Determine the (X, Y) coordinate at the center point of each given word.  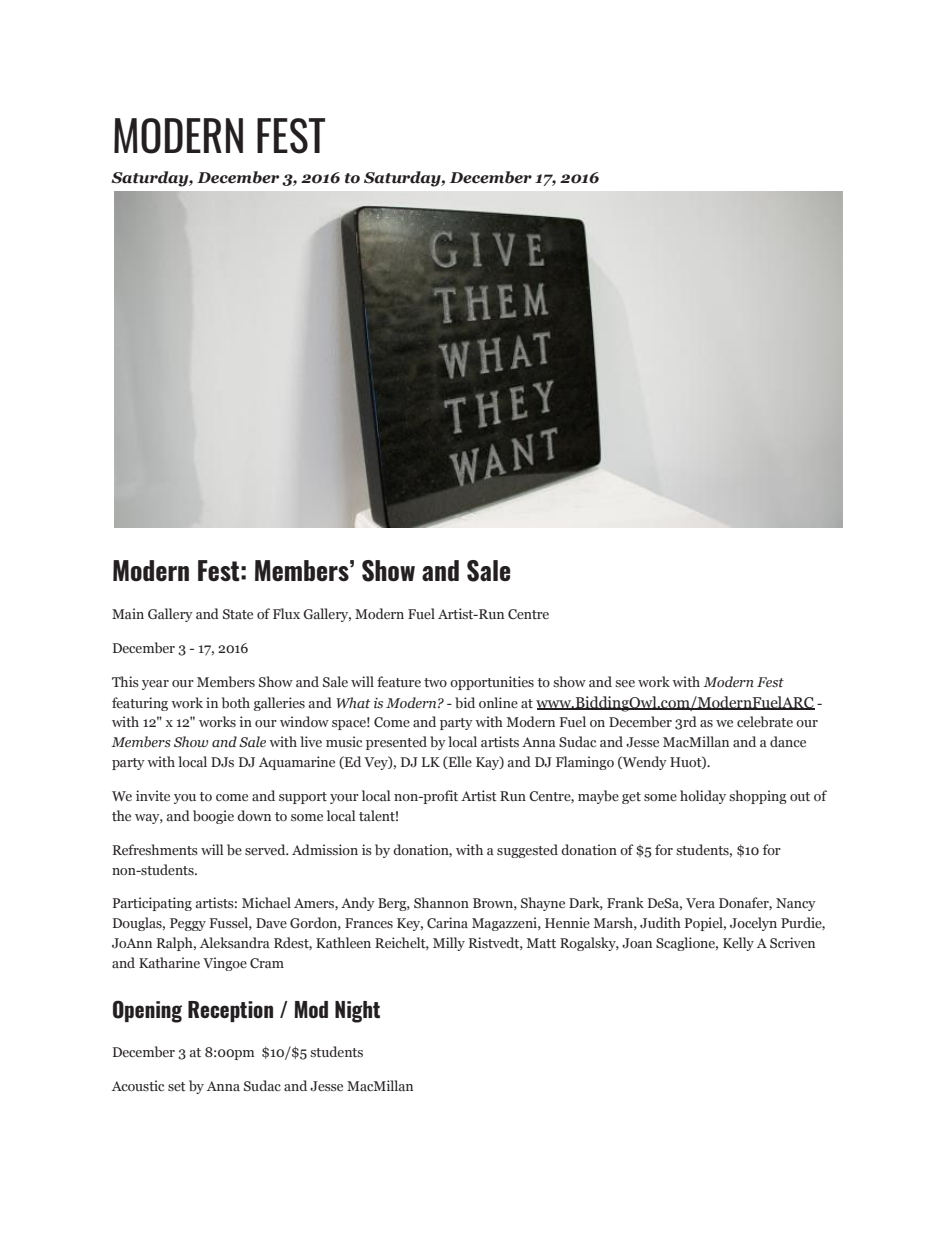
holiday (703, 797)
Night (357, 1012)
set (177, 1086)
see (625, 683)
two (435, 682)
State (238, 614)
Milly (449, 944)
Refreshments (155, 849)
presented (396, 743)
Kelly (738, 944)
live (311, 741)
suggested (527, 851)
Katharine (169, 962)
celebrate (765, 721)
